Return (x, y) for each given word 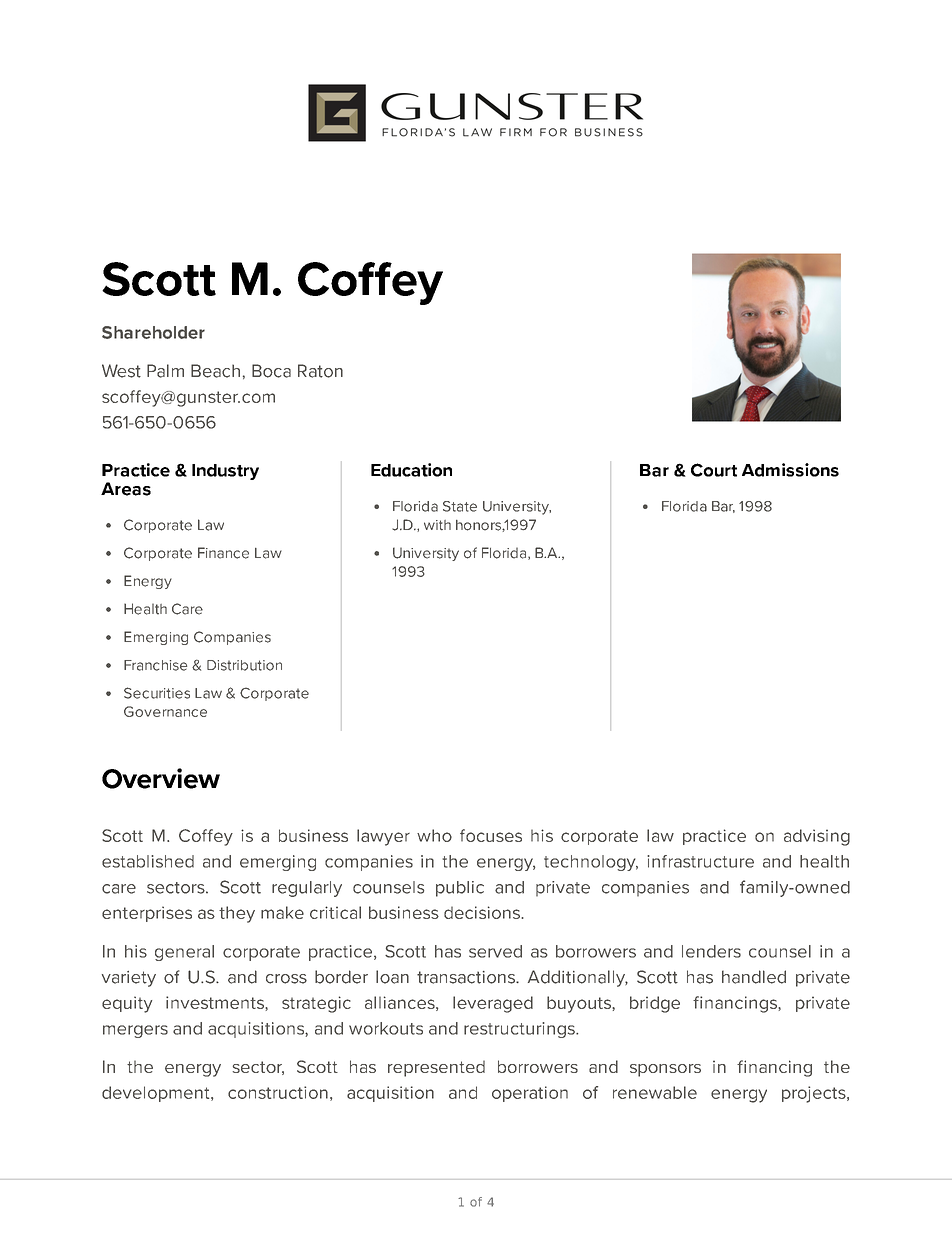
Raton (320, 371)
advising (817, 837)
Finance (223, 553)
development (157, 1094)
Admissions (790, 470)
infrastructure (700, 861)
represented (436, 1068)
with (437, 525)
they (237, 914)
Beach (215, 371)
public (460, 889)
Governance (165, 711)
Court (714, 470)
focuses (491, 835)
